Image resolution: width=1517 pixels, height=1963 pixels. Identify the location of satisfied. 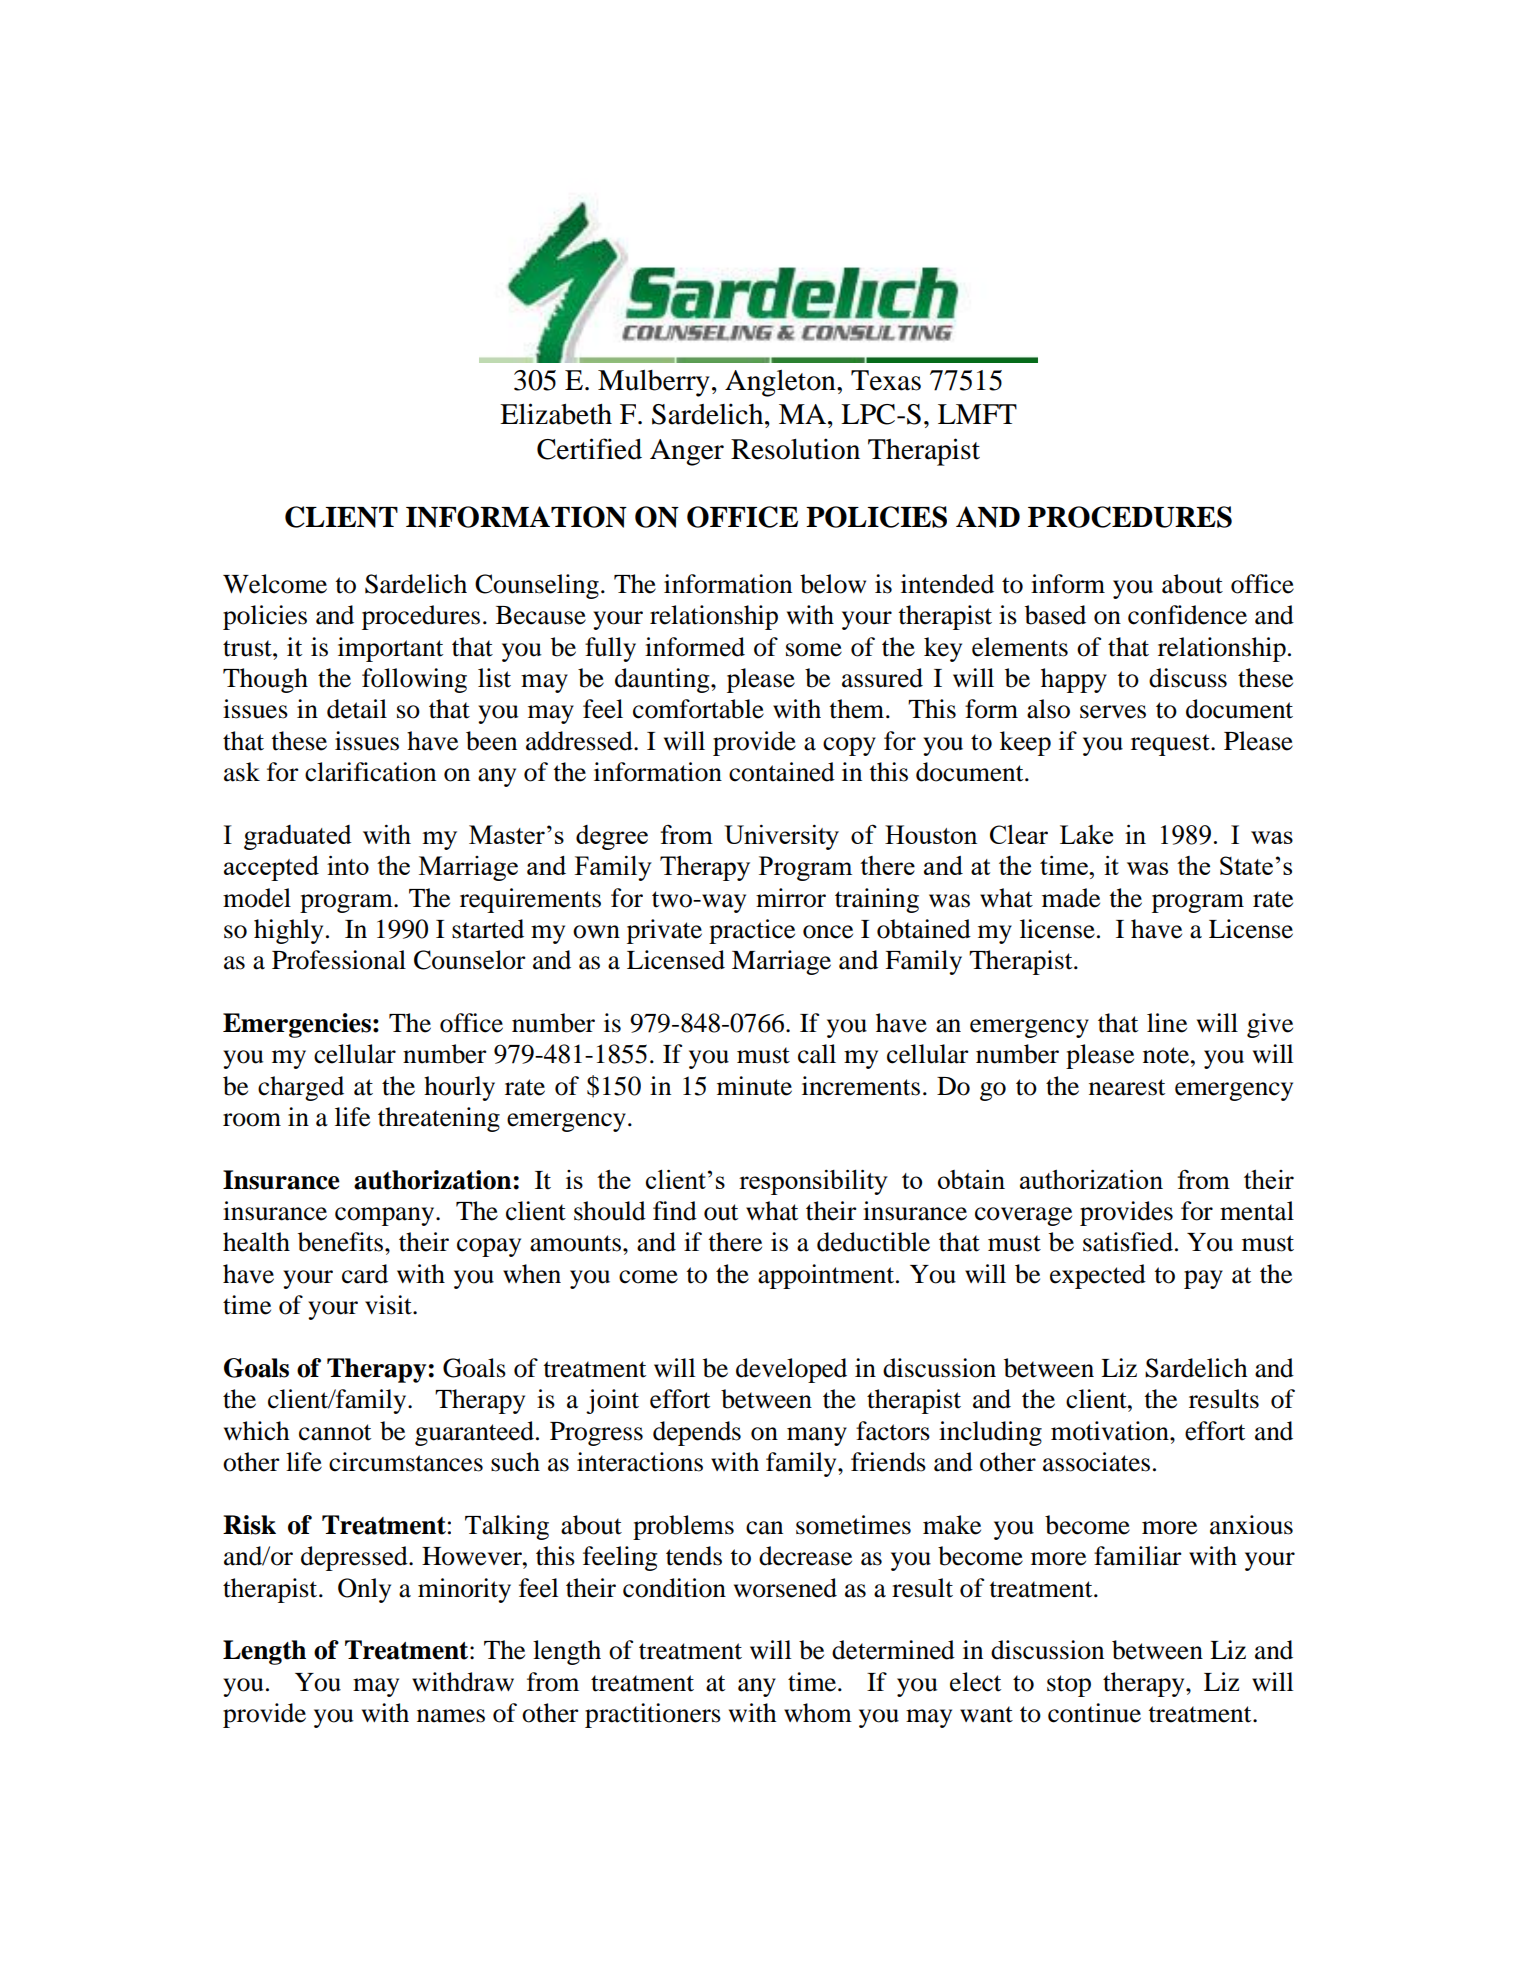
(1128, 1242).
